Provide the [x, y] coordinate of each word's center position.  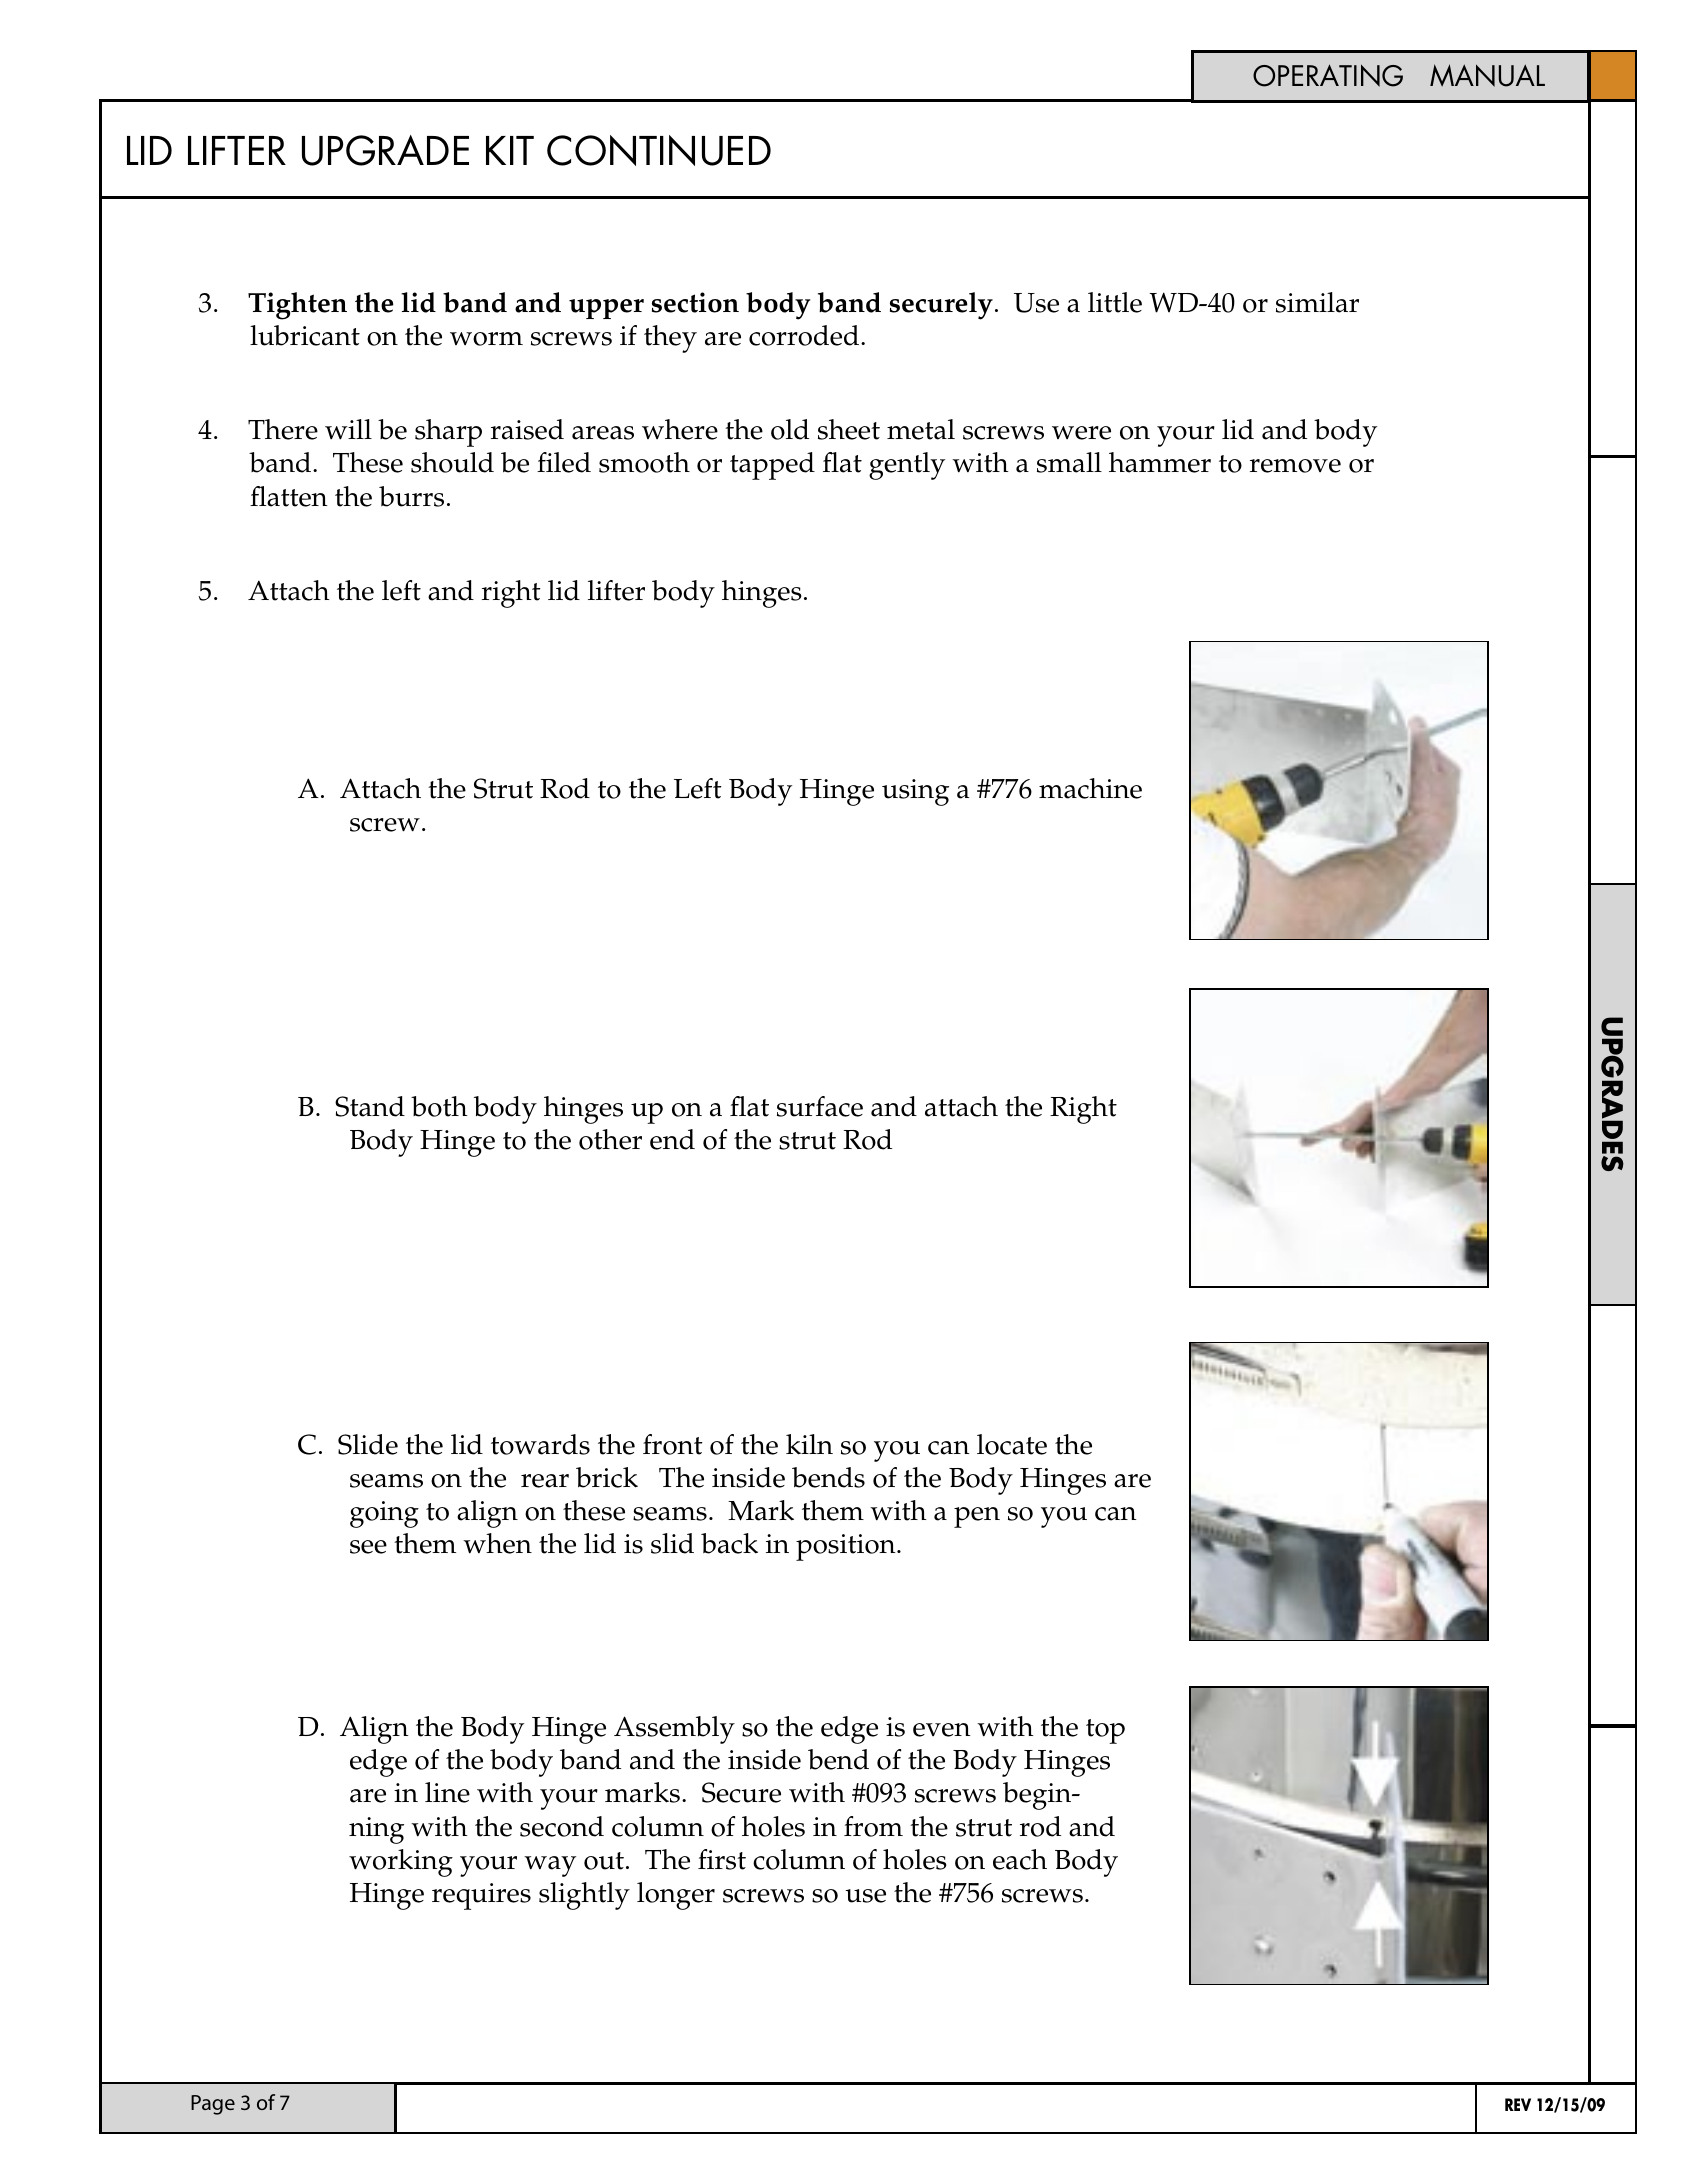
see [368, 1547]
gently [907, 466]
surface [820, 1106]
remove [1295, 466]
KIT [510, 150]
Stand [370, 1106]
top [1105, 1731]
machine [1090, 788]
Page [213, 2105]
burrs [411, 496]
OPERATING [1328, 75]
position [847, 1547]
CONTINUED [659, 150]
